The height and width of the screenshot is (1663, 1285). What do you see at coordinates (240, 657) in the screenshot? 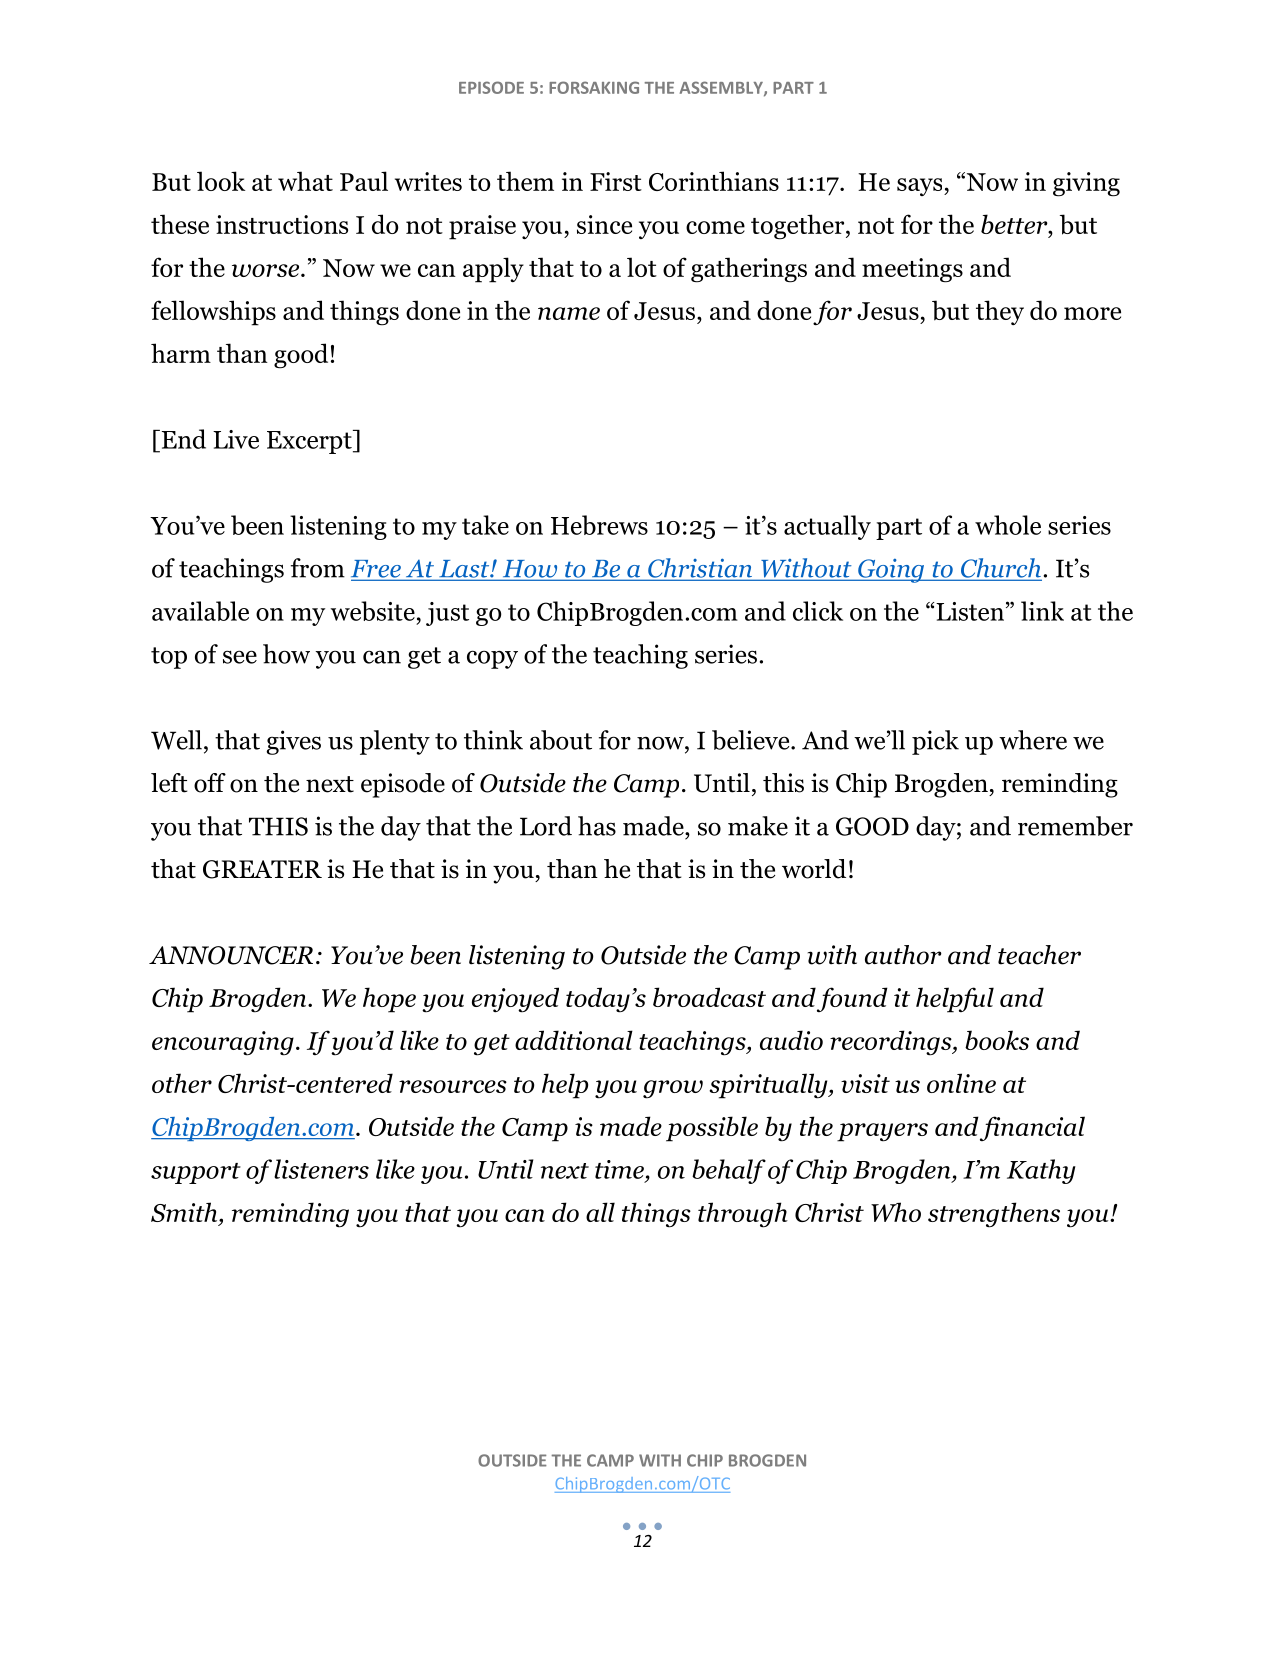
I see `see` at bounding box center [240, 657].
